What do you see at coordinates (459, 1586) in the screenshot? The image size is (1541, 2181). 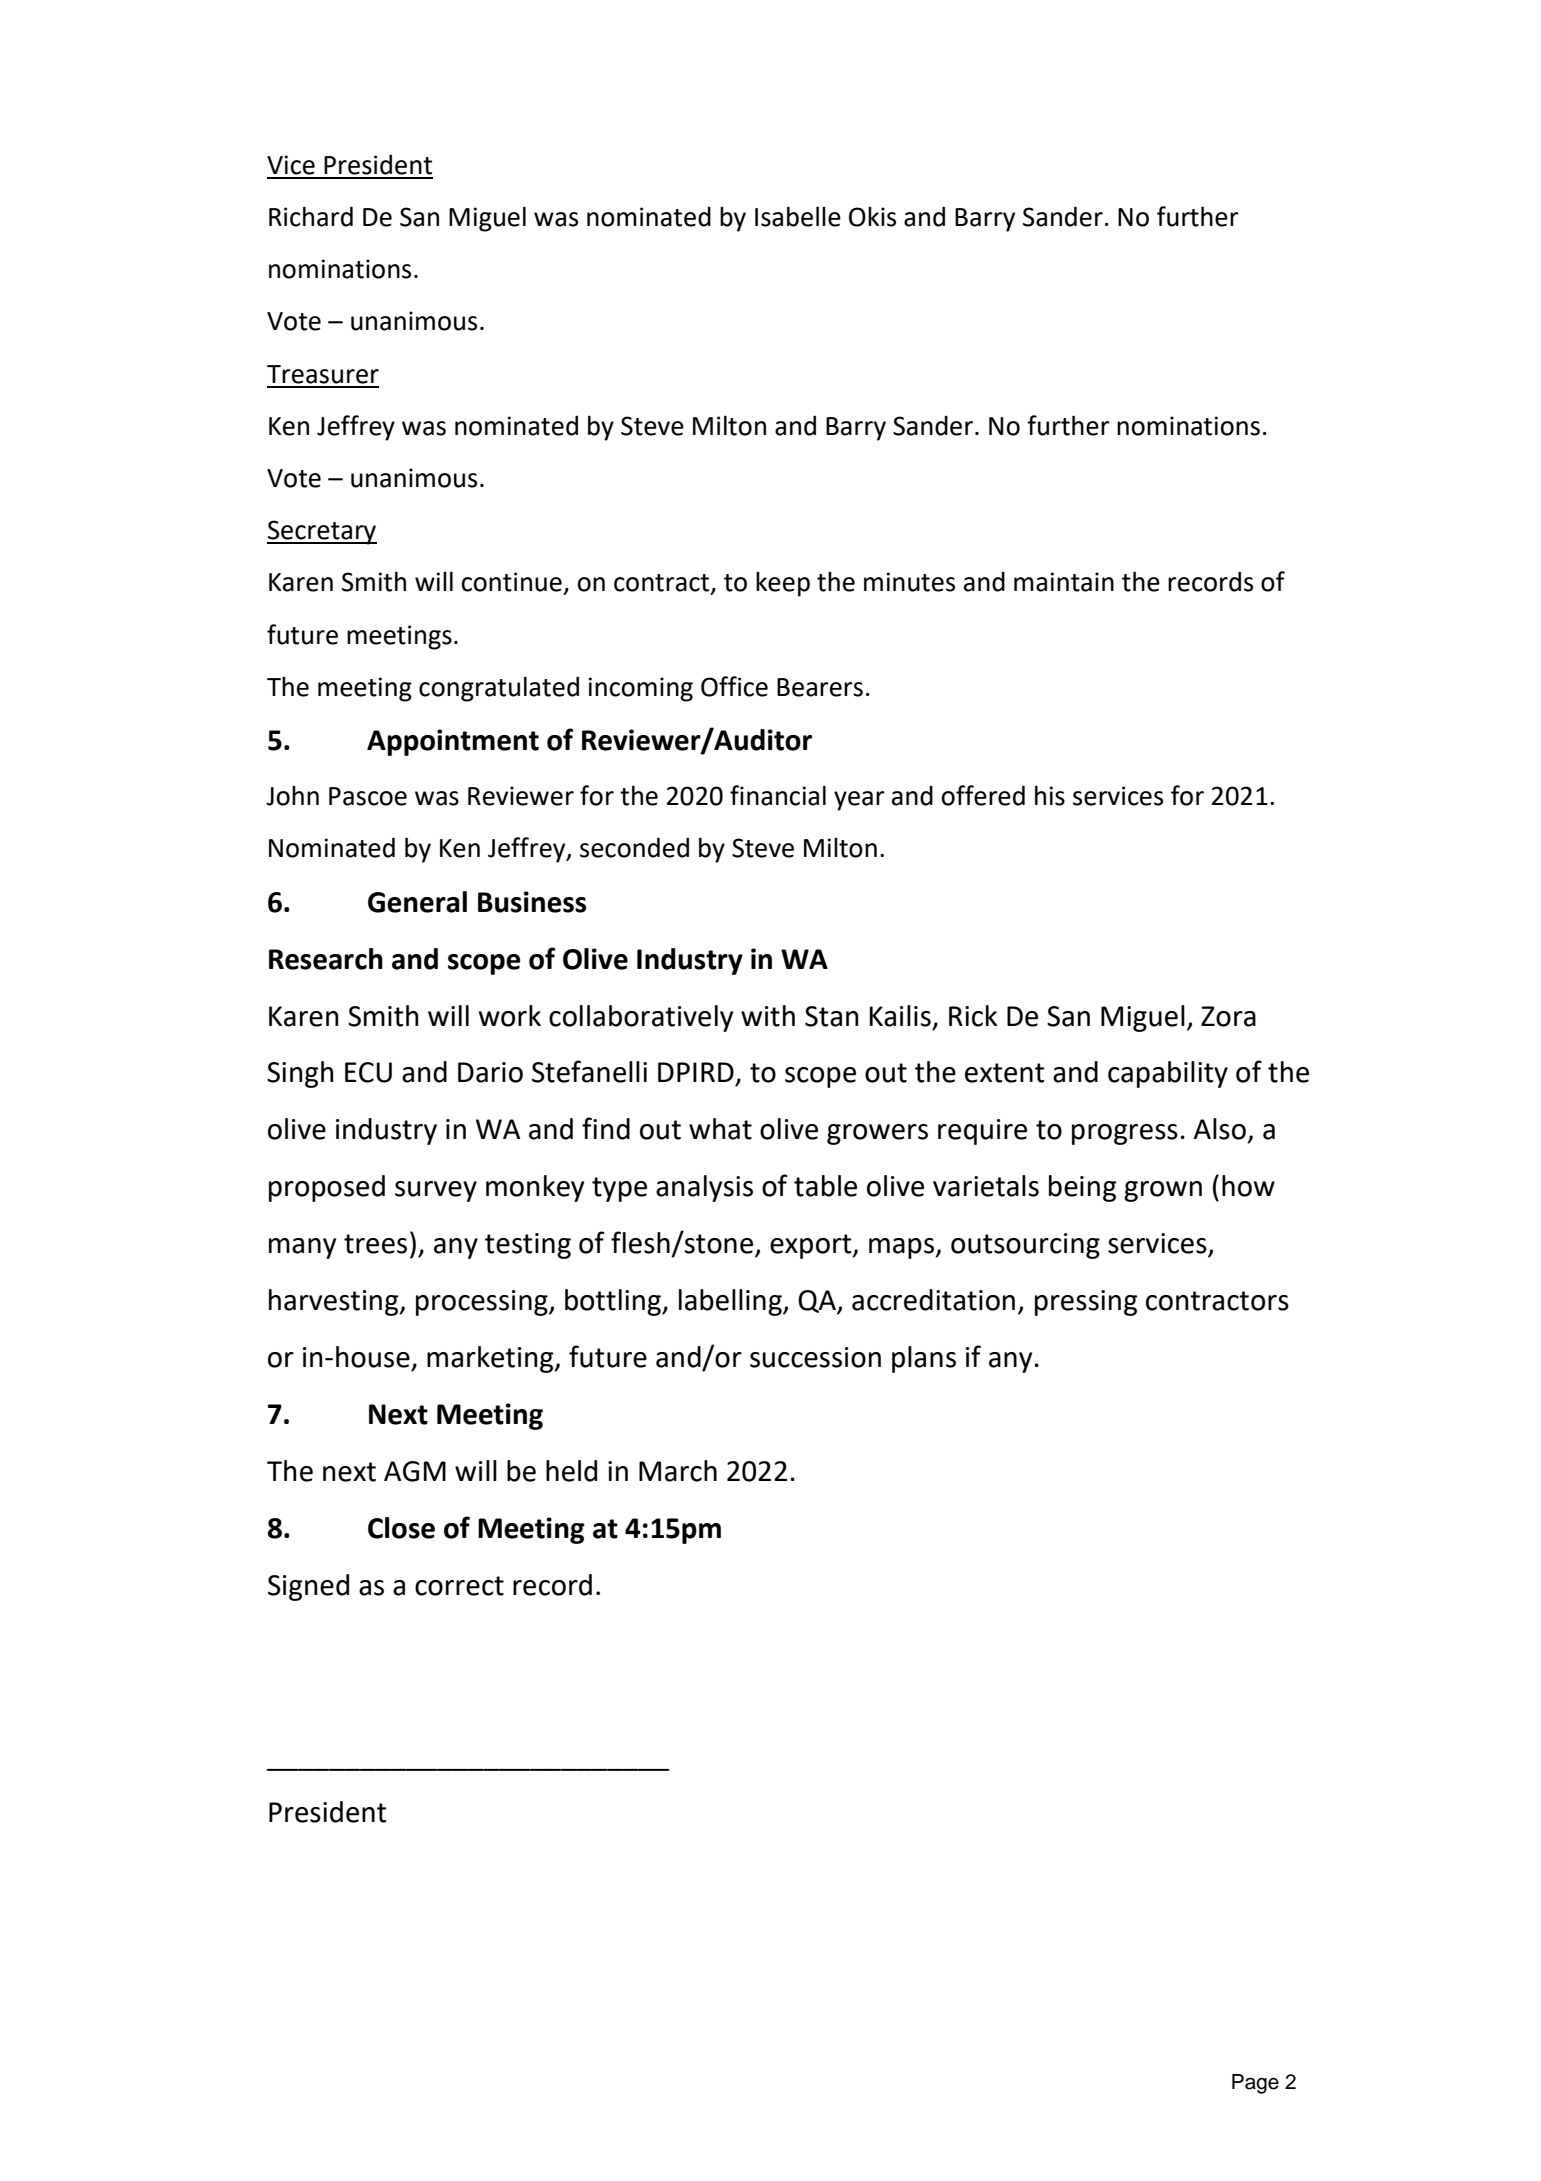 I see `correct` at bounding box center [459, 1586].
